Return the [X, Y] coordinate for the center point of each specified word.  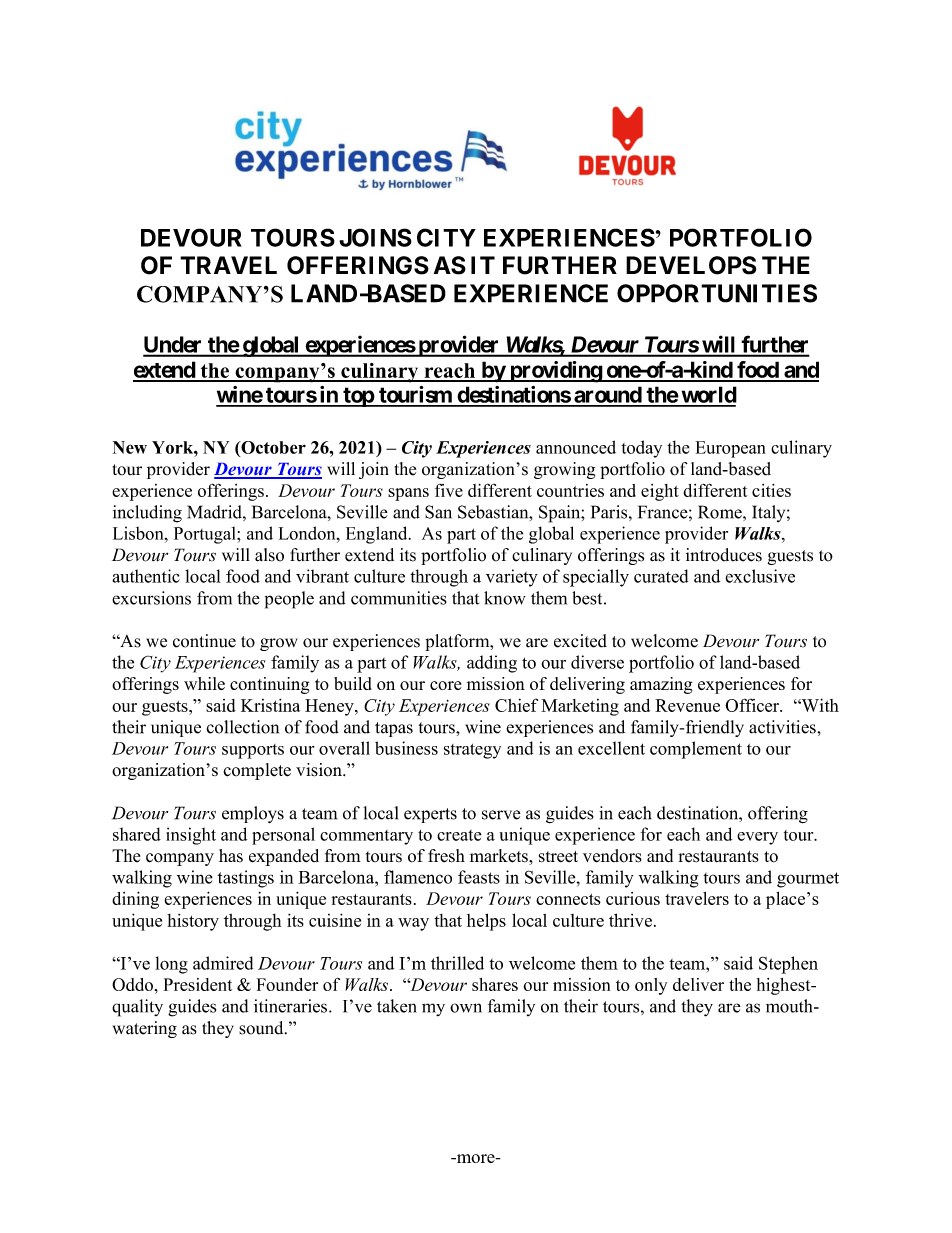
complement [696, 750]
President [198, 984]
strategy [472, 751]
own [466, 1008]
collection [243, 727]
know [505, 598]
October [272, 447]
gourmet [808, 880]
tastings [245, 879]
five [449, 490]
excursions [151, 598]
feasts [479, 877]
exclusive [760, 576]
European [731, 449]
